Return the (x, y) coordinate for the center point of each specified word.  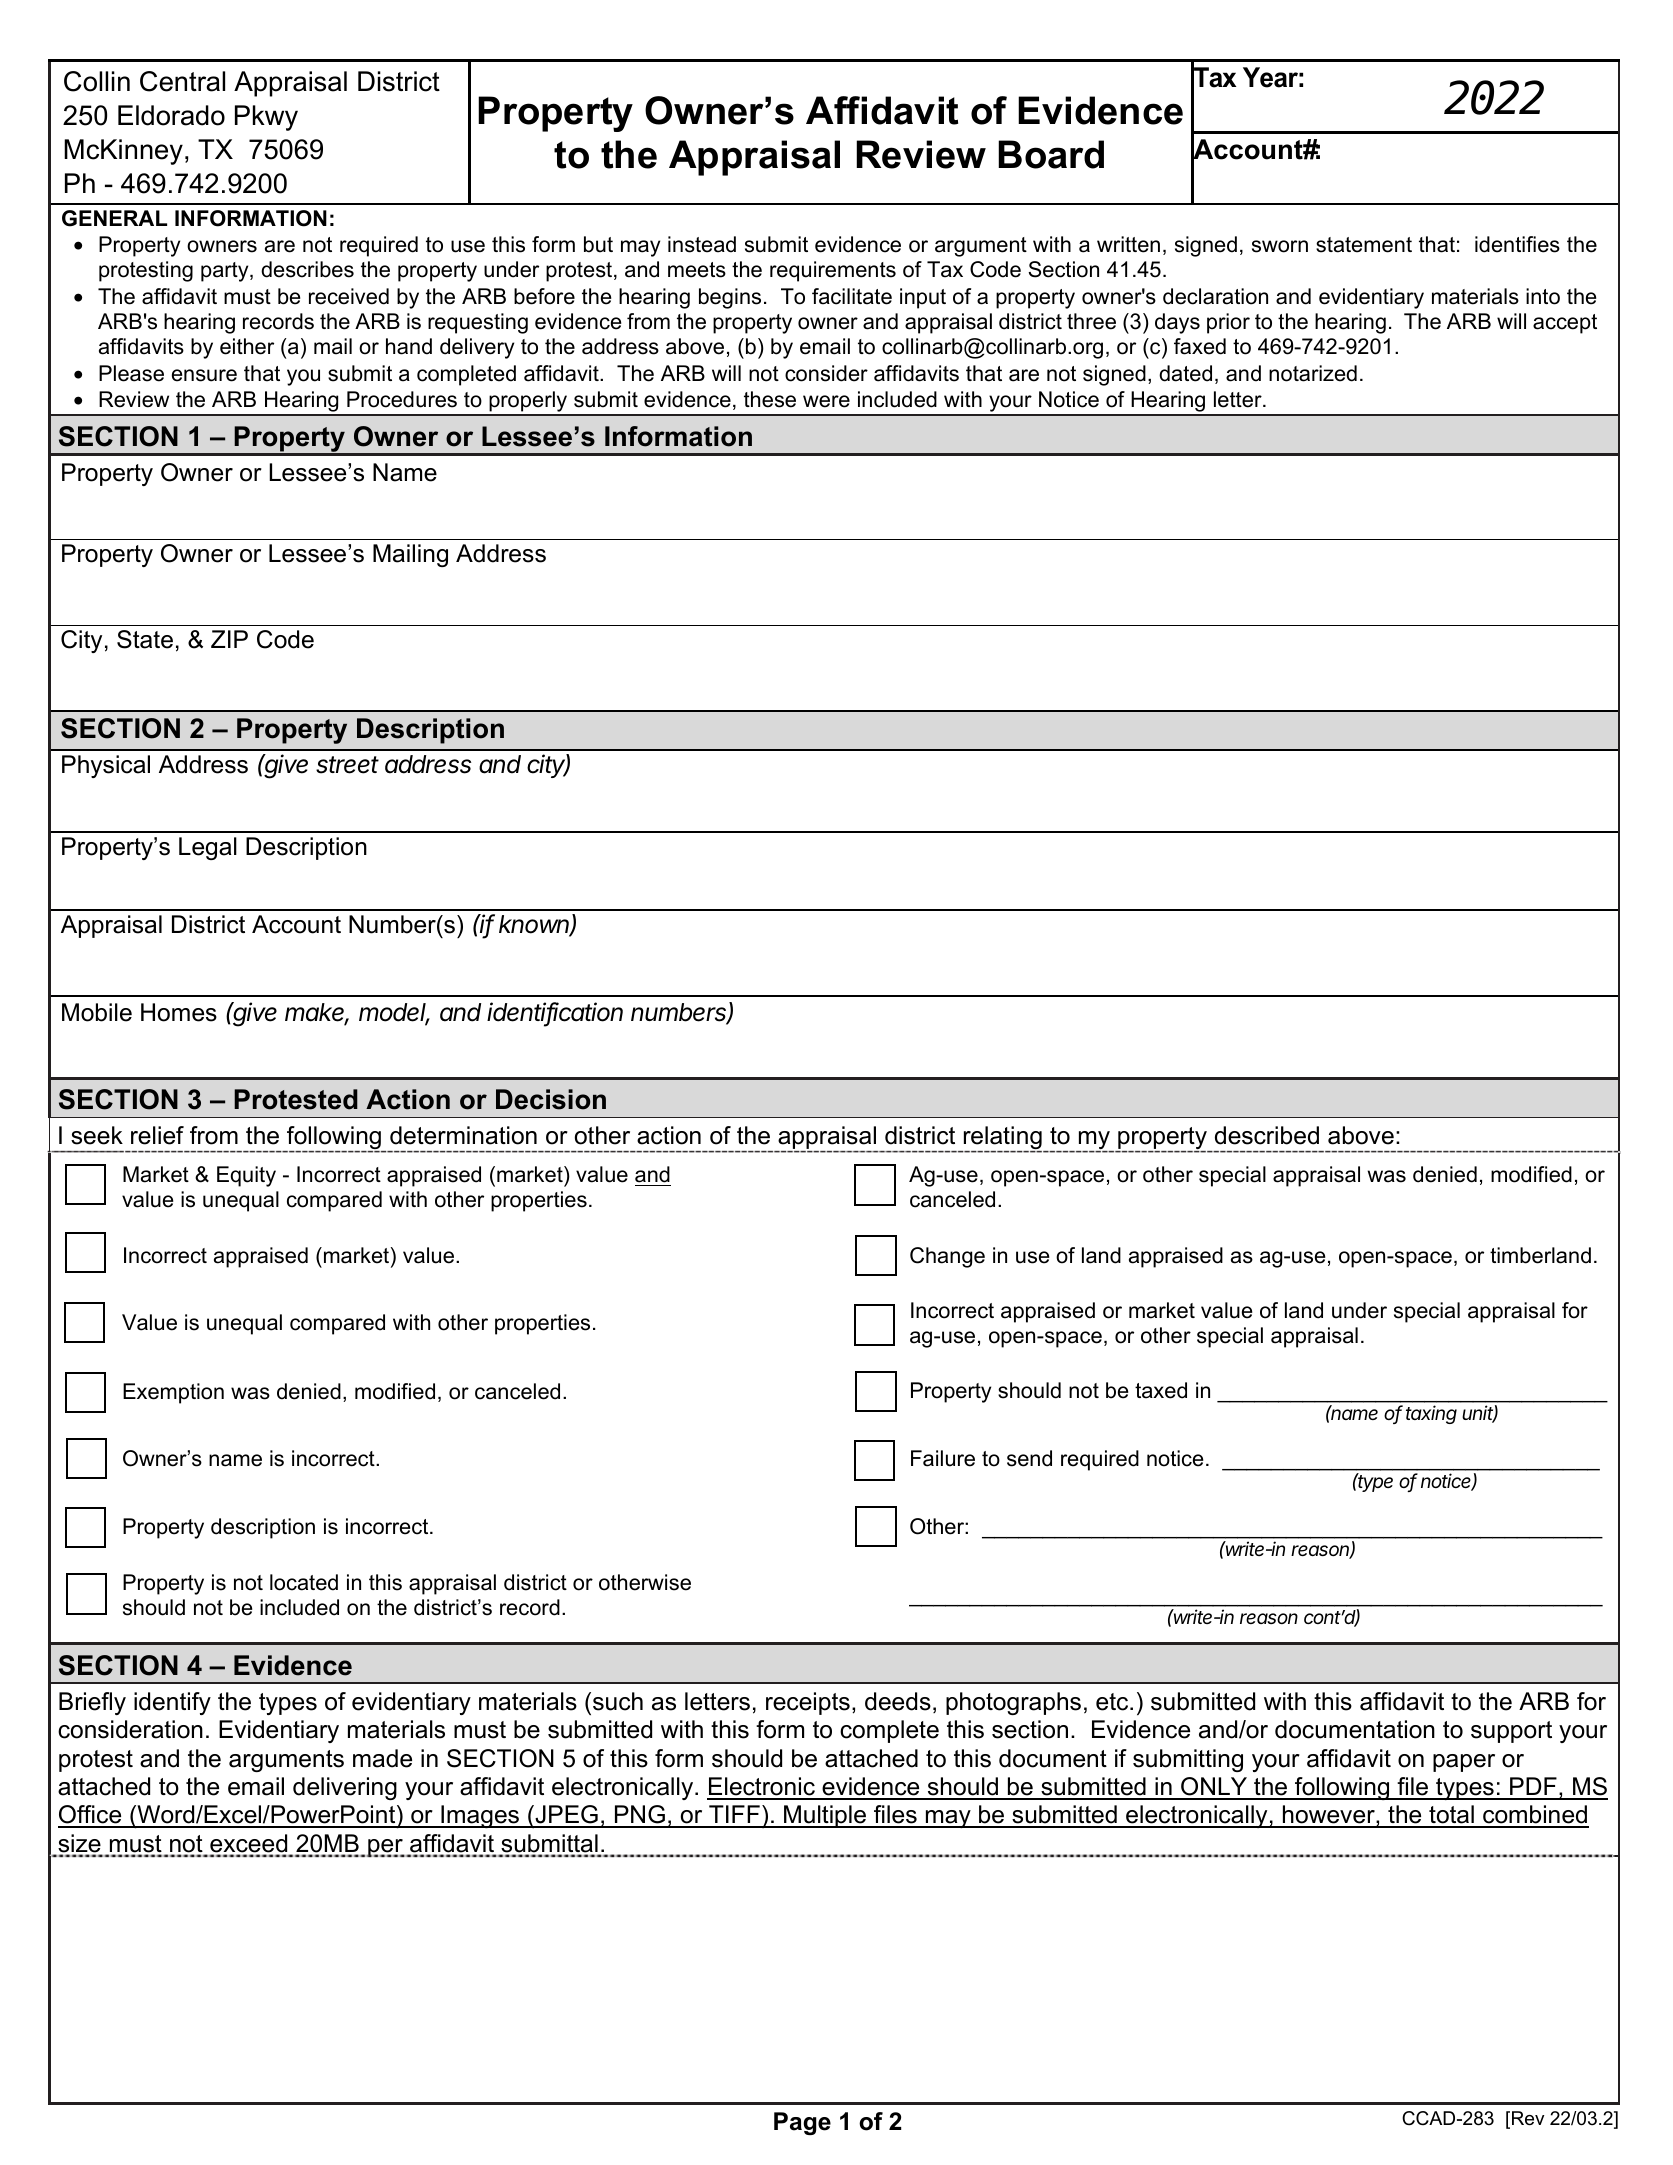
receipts (808, 1703)
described (1267, 1135)
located (304, 1582)
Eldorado (171, 115)
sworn (1280, 246)
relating (1002, 1139)
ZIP (229, 639)
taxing (1431, 1414)
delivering (345, 1788)
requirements (833, 271)
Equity (246, 1176)
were (826, 401)
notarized (1313, 373)
